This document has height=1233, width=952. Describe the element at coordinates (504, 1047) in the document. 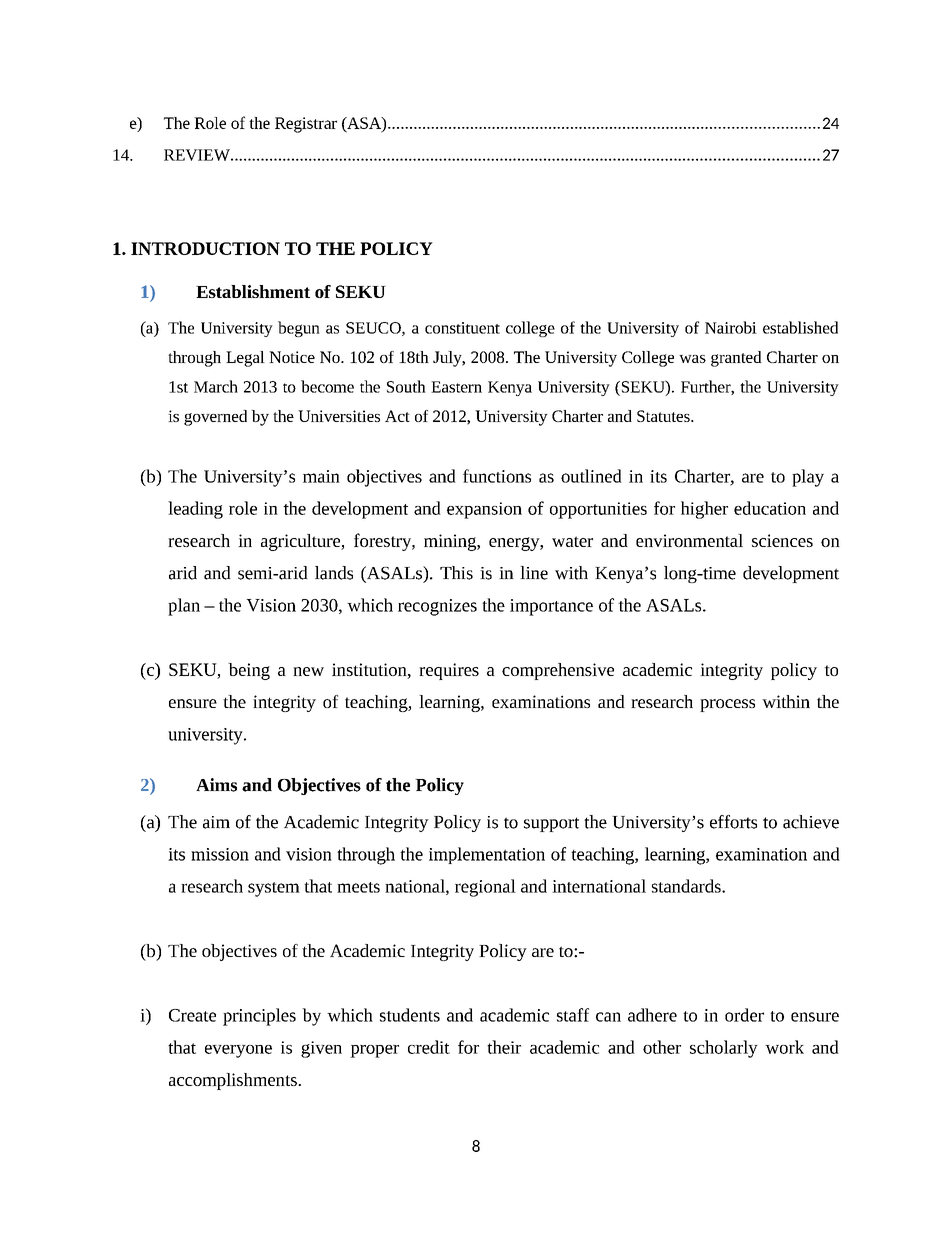

I see `their` at that location.
